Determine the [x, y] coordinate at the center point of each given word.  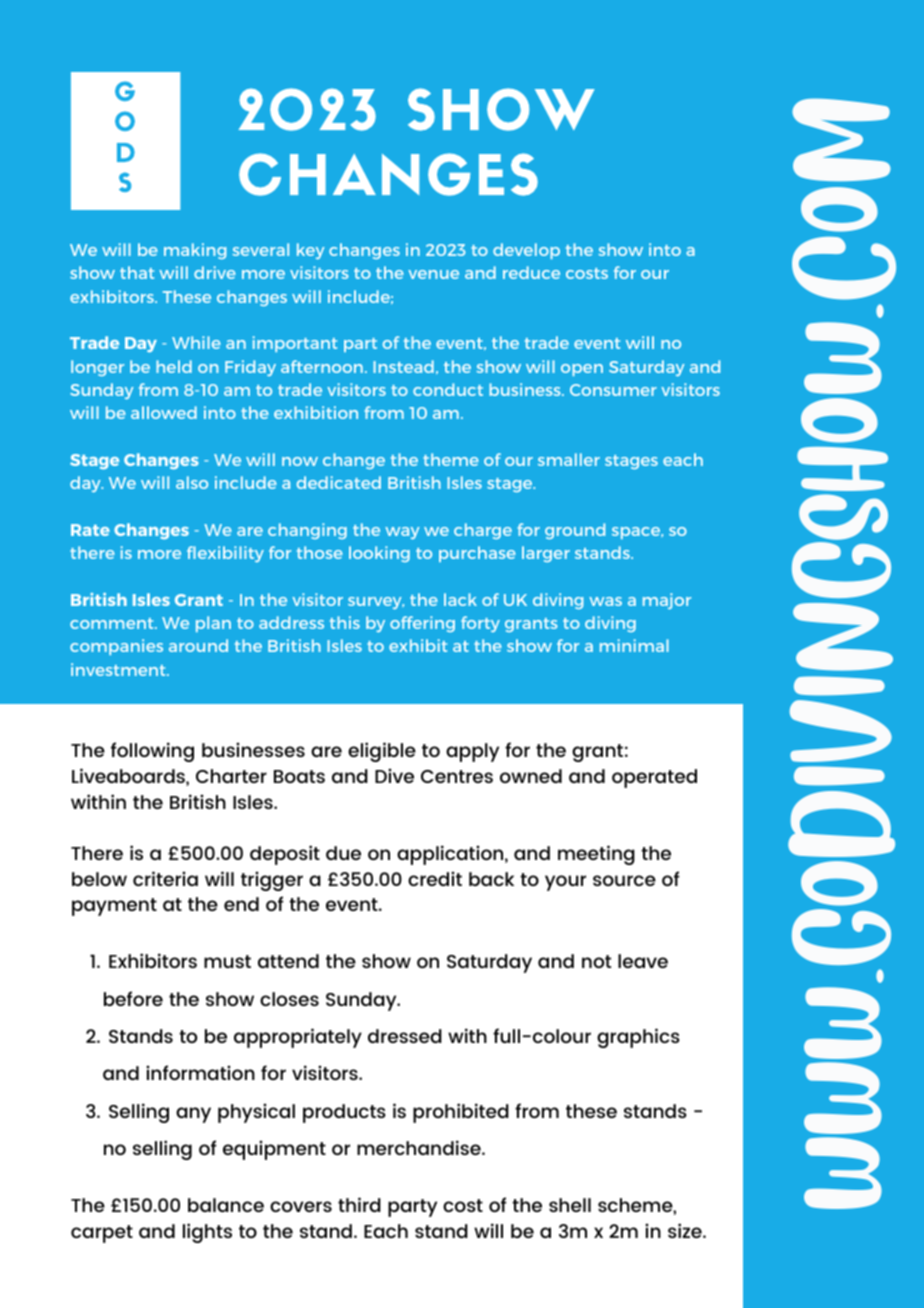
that [137, 272]
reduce [531, 272]
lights [207, 1233]
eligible [382, 752]
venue [433, 274]
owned [531, 776]
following [152, 752]
